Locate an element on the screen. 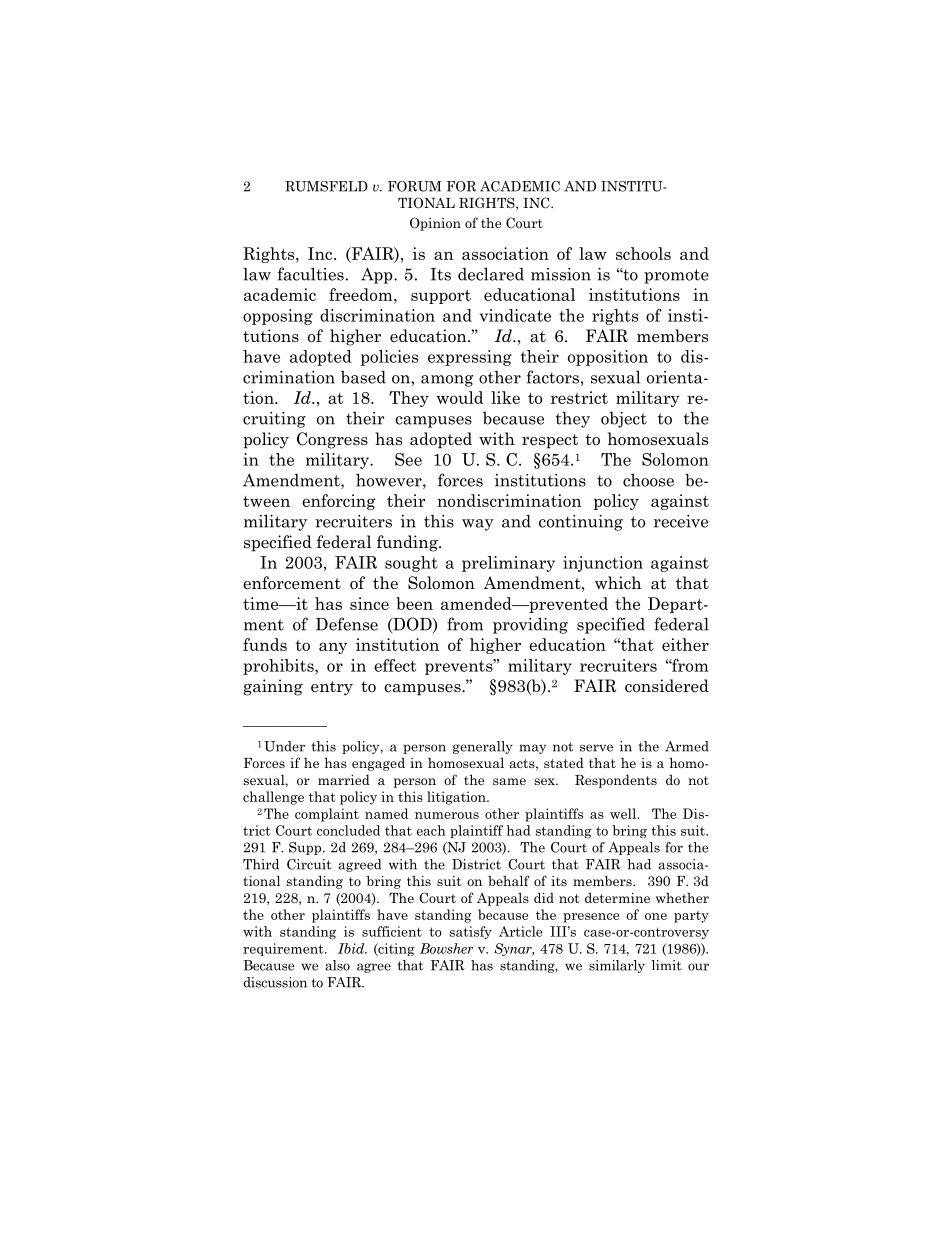 Image resolution: width=952 pixels, height=1233 pixels. also is located at coordinates (337, 965).
